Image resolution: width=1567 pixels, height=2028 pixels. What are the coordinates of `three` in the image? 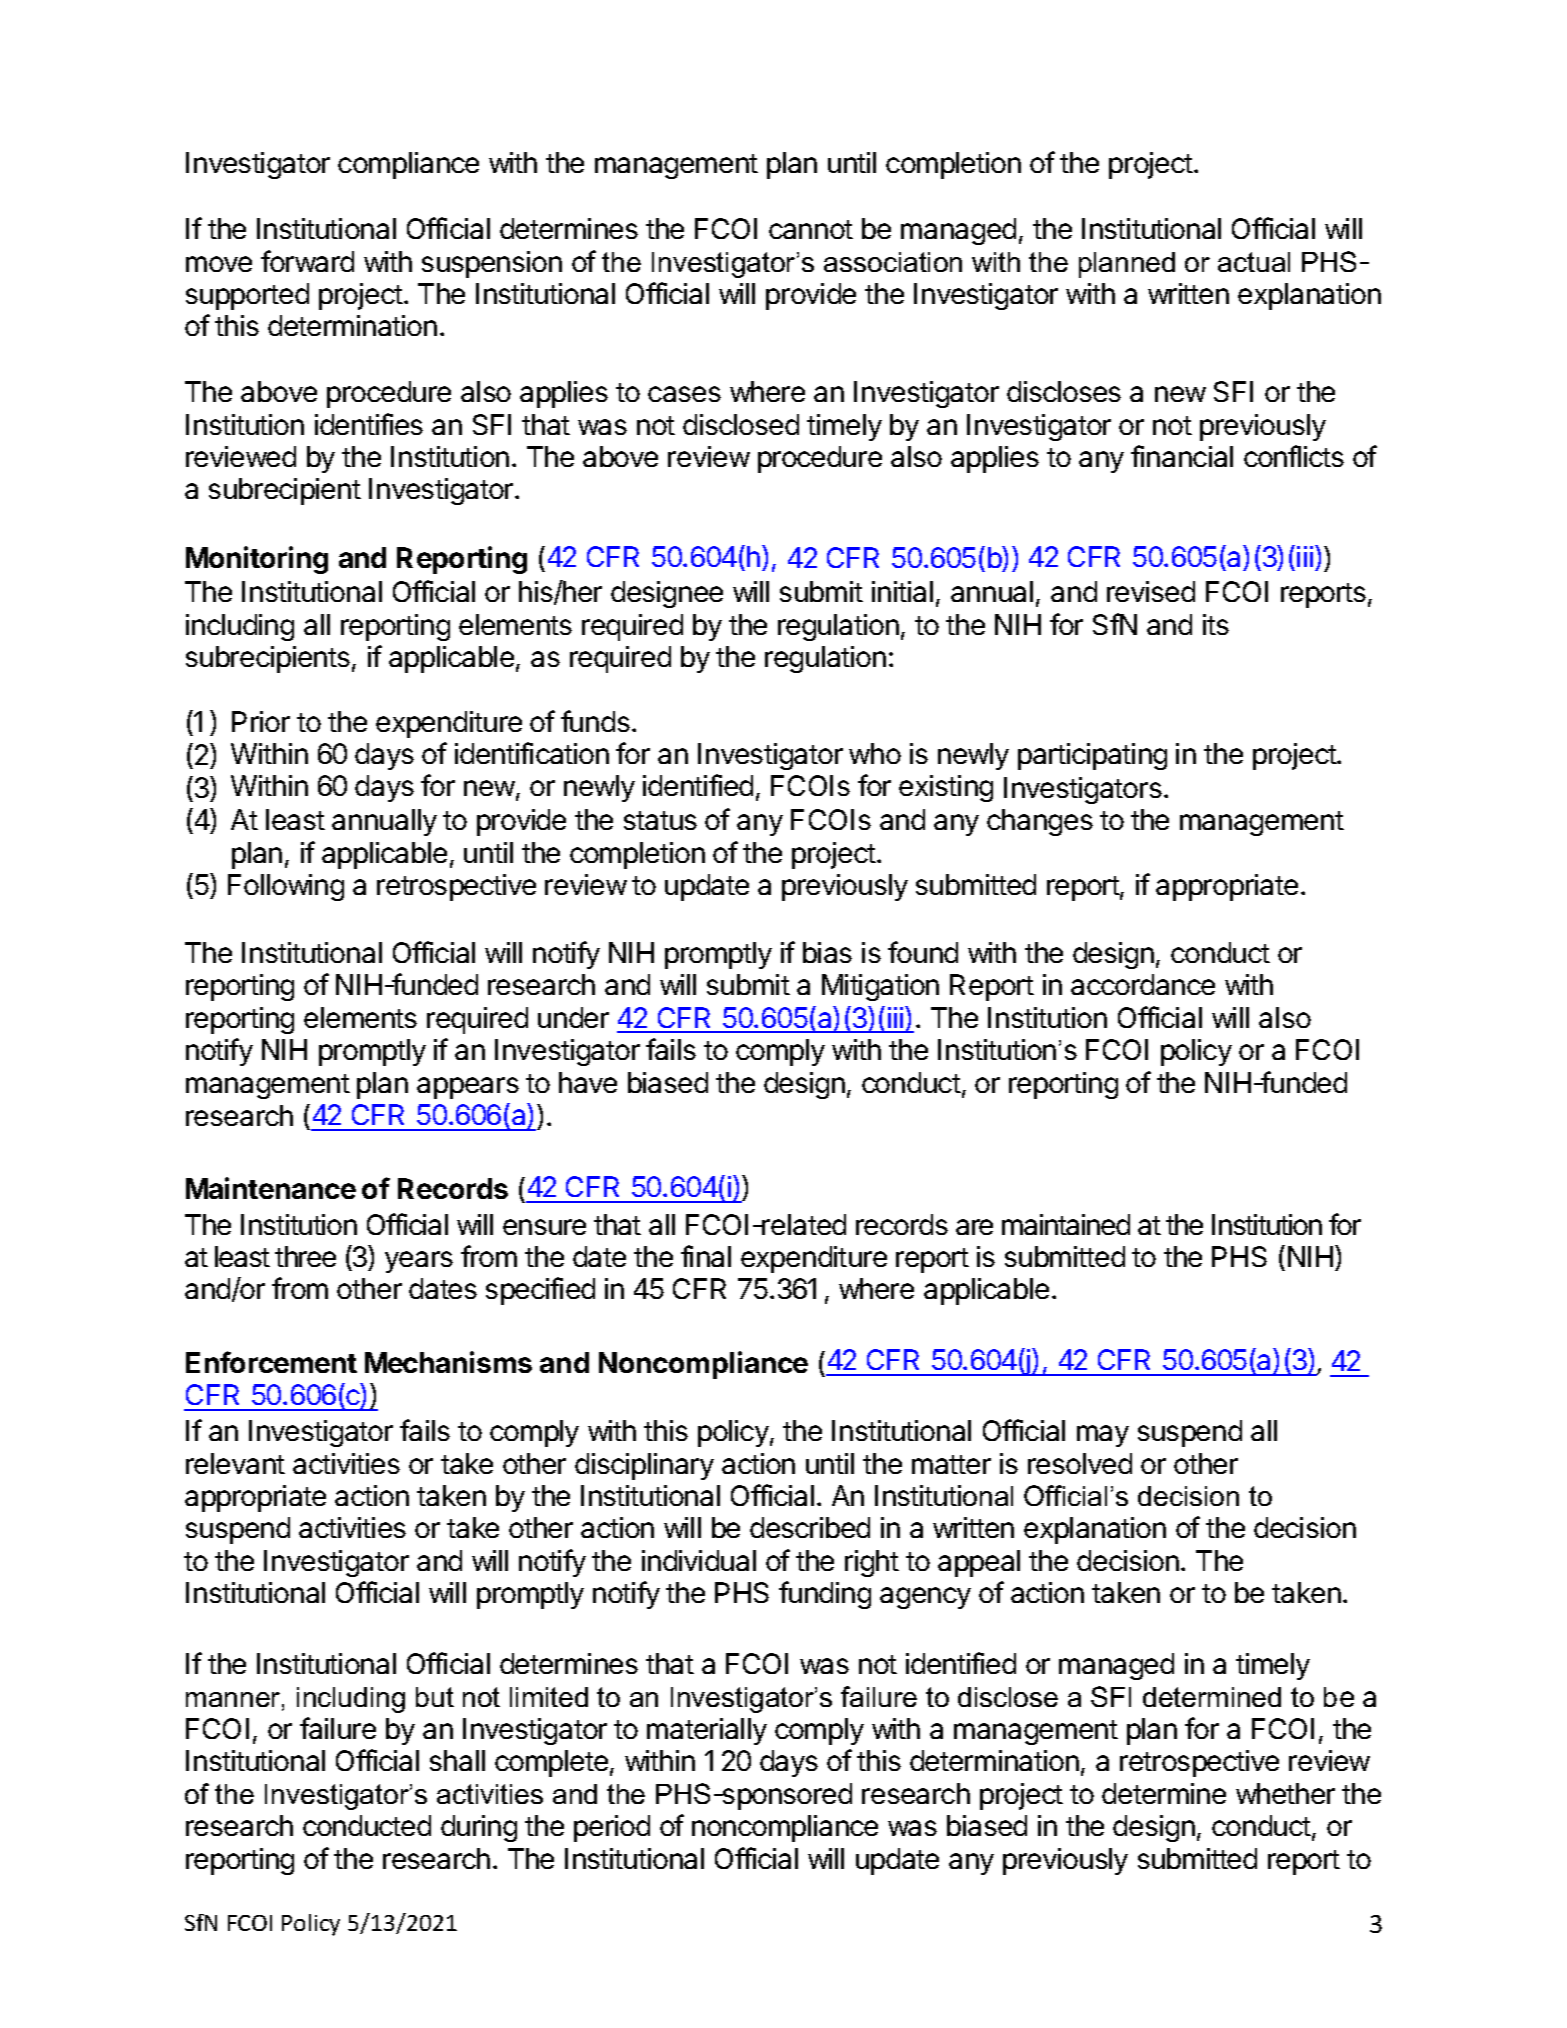 It's located at (305, 1256).
